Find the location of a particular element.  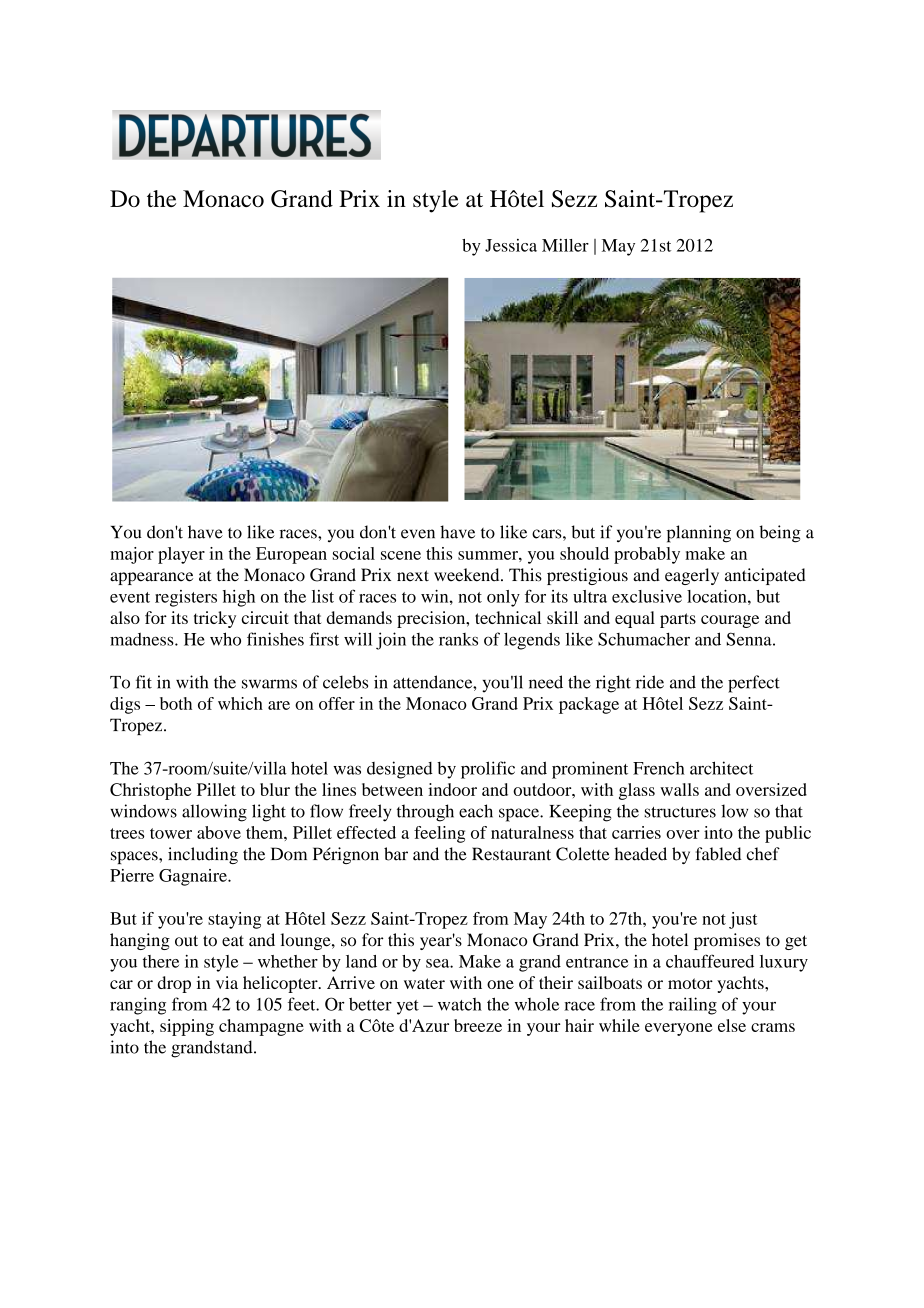

planning is located at coordinates (699, 534).
